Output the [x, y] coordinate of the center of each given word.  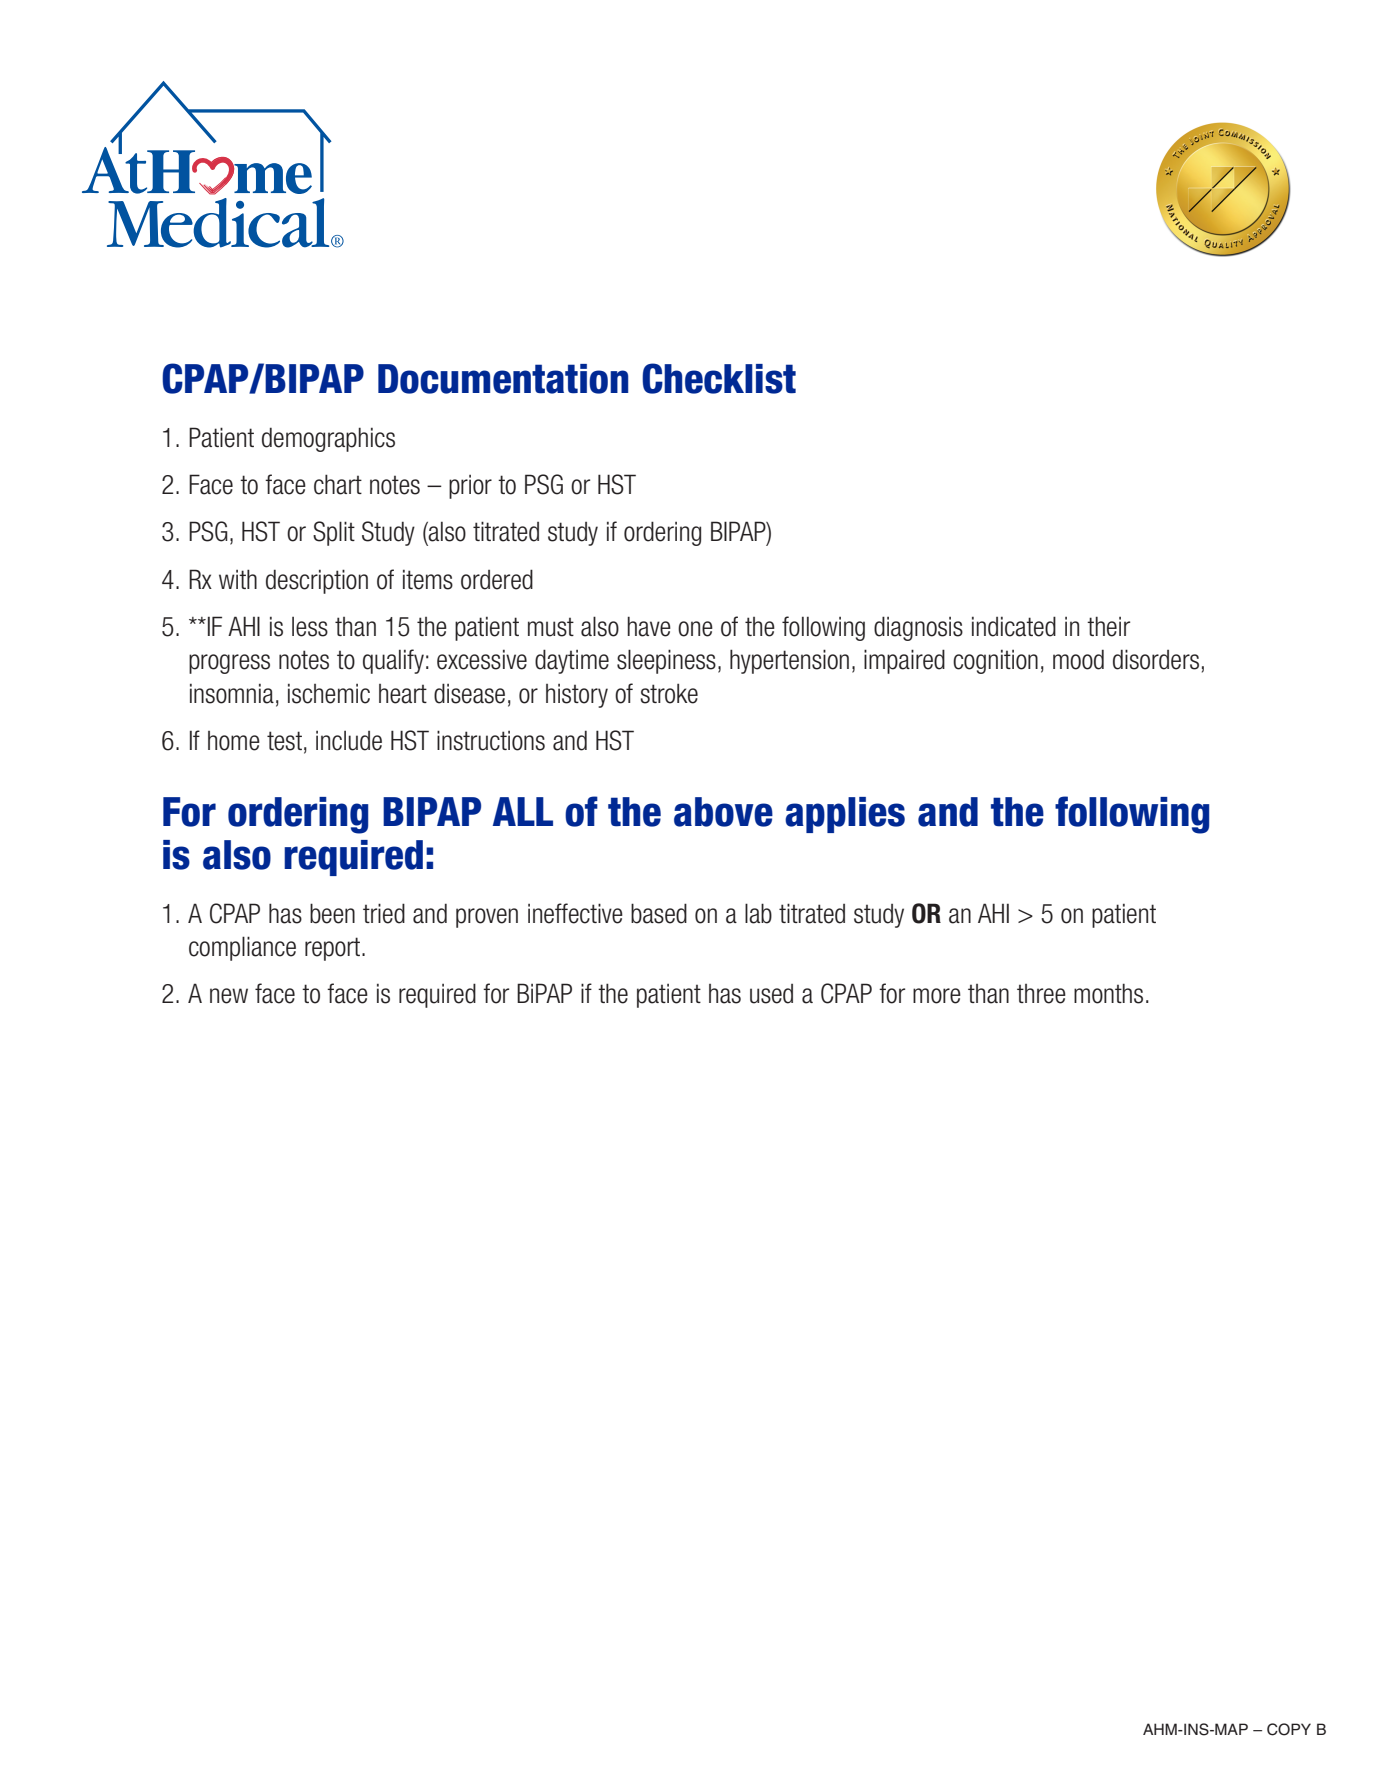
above [723, 812]
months [1108, 993]
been [332, 913]
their [1108, 626]
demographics [328, 439]
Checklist [719, 378]
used [771, 994]
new [229, 996]
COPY [1289, 1729]
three [1041, 994]
